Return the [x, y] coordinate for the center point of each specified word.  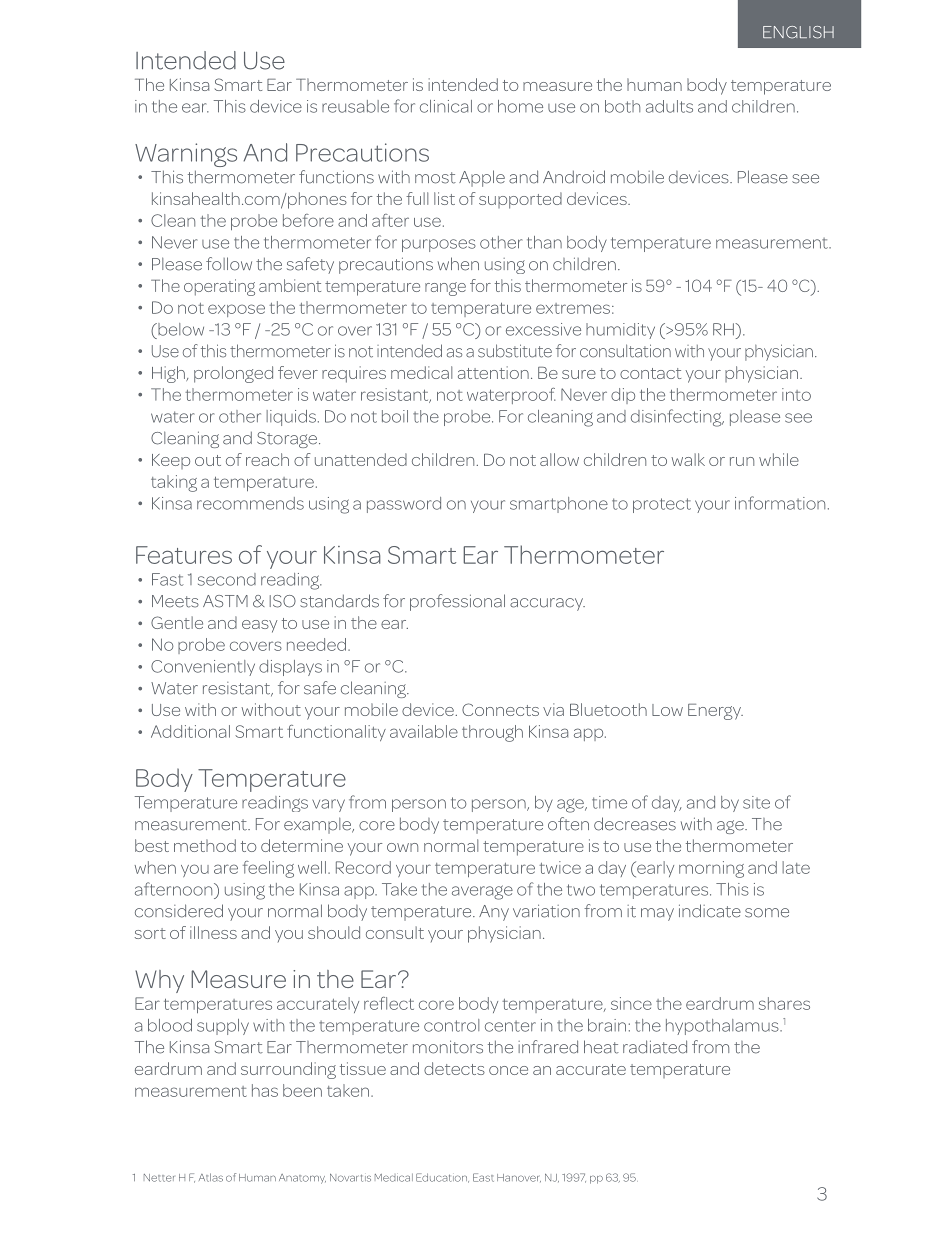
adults [669, 106]
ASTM [225, 601]
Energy [715, 712]
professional [457, 602]
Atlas [211, 1177]
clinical [446, 106]
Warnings [186, 155]
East [483, 1177]
